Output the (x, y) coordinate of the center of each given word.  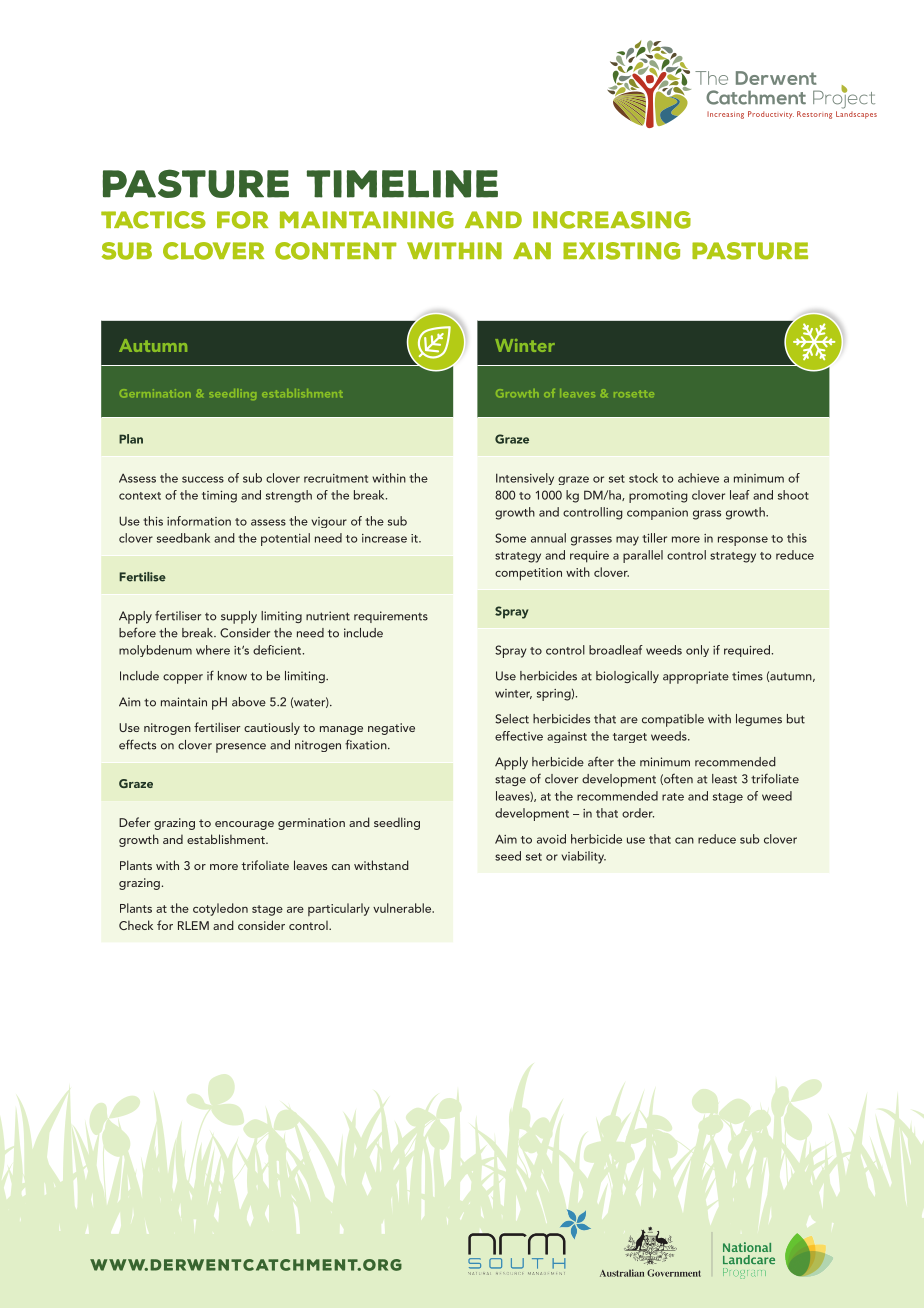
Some (510, 538)
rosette (634, 393)
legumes (759, 720)
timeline (402, 184)
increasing (612, 220)
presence (241, 748)
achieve (698, 478)
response (743, 541)
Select (512, 719)
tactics (153, 220)
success (203, 479)
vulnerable (403, 908)
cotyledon (220, 909)
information (199, 521)
